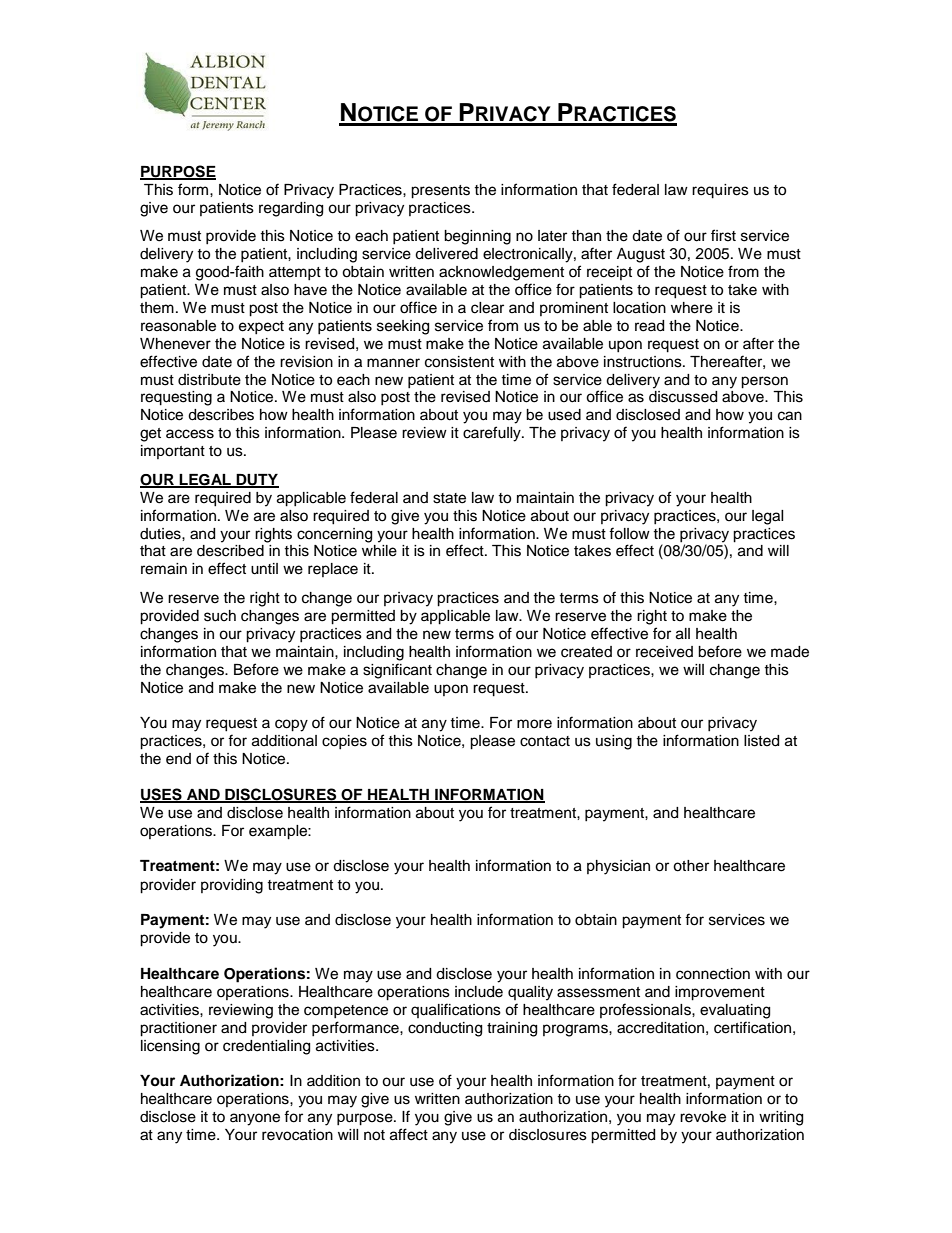 The height and width of the screenshot is (1233, 952). What do you see at coordinates (409, 1134) in the screenshot?
I see `affect` at bounding box center [409, 1134].
